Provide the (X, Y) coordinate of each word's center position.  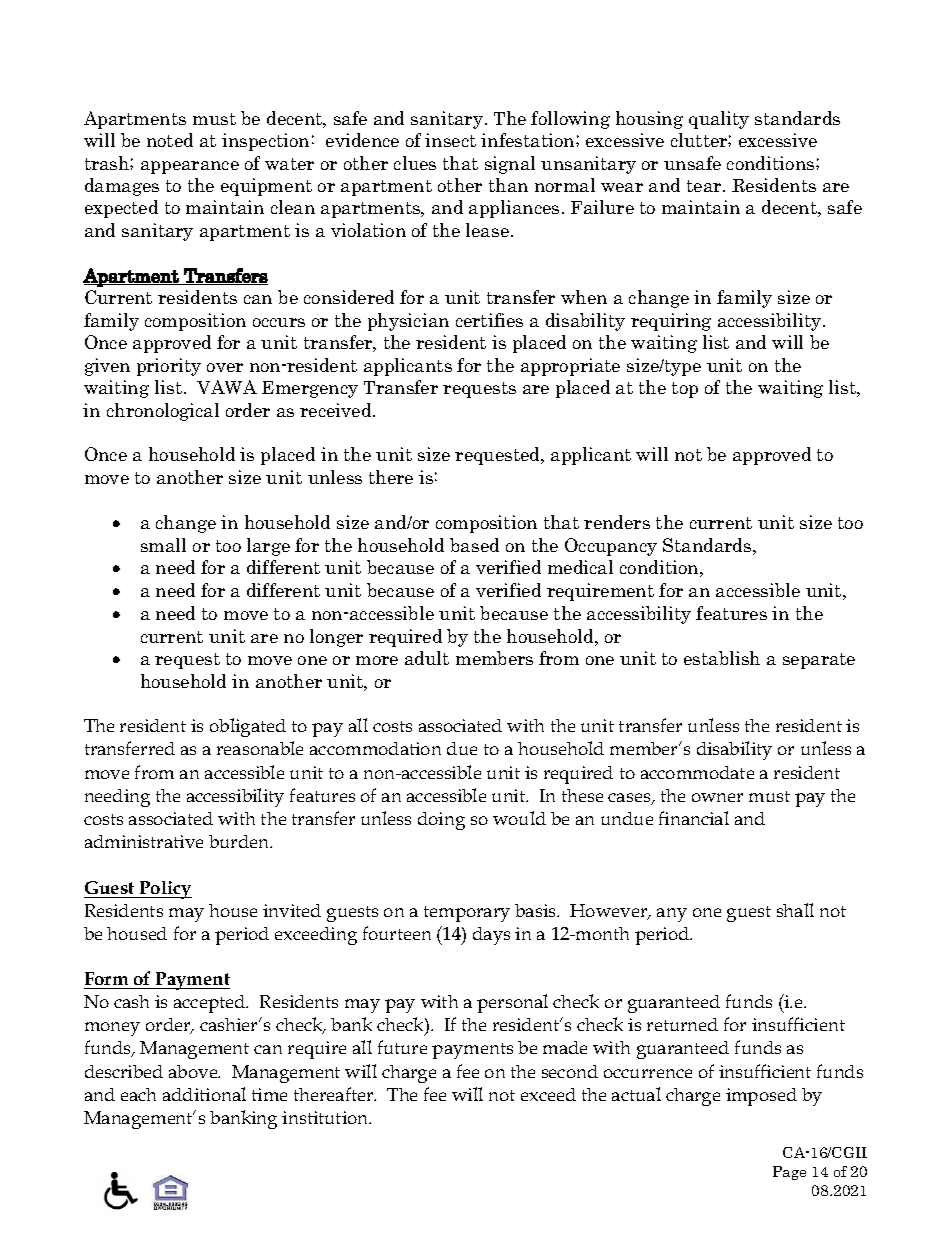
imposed (761, 1097)
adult (427, 658)
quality (719, 120)
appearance (190, 167)
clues (415, 163)
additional (204, 1094)
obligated (248, 727)
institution (326, 1117)
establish (722, 658)
